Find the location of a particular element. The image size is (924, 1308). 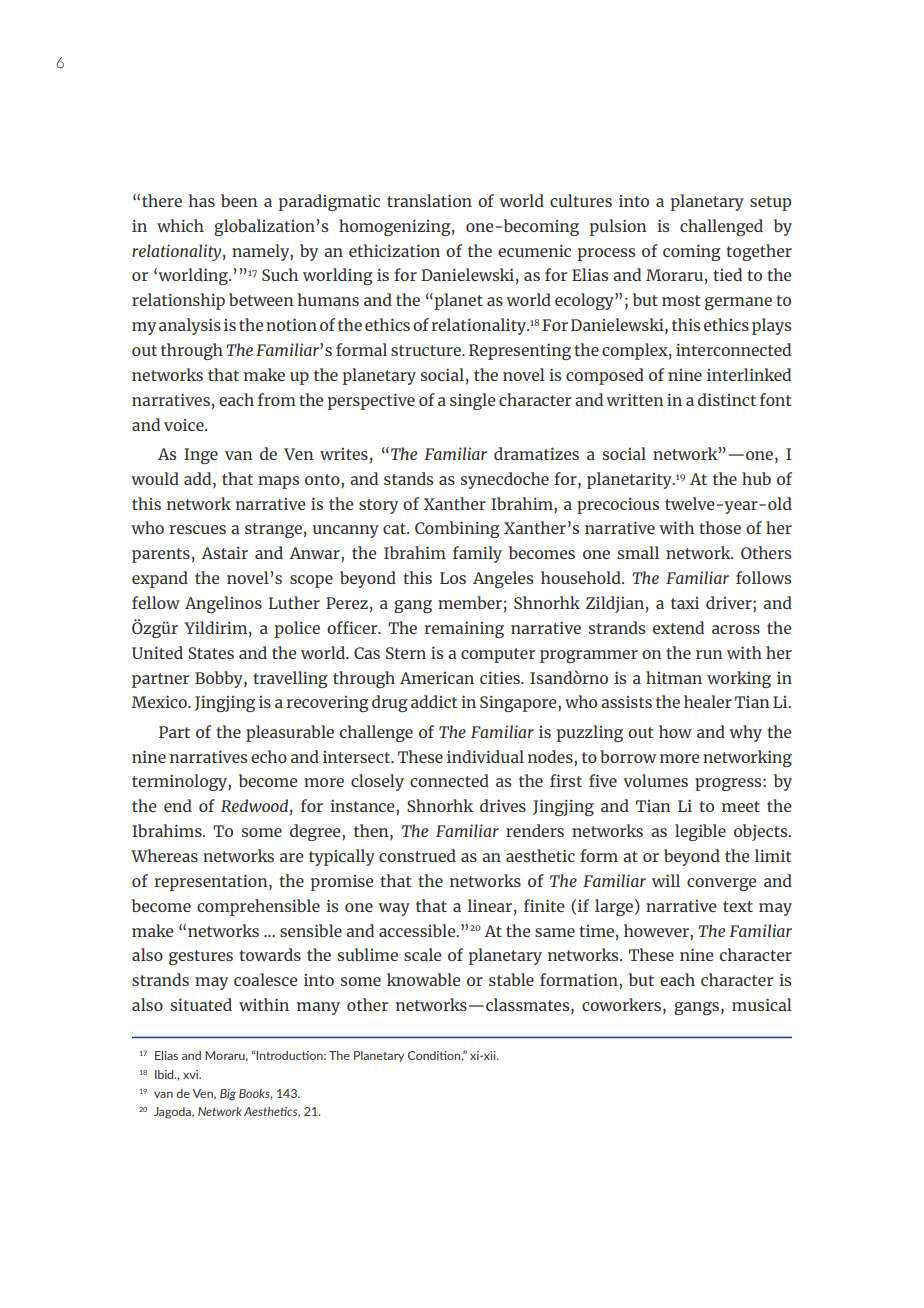

together is located at coordinates (759, 252).
